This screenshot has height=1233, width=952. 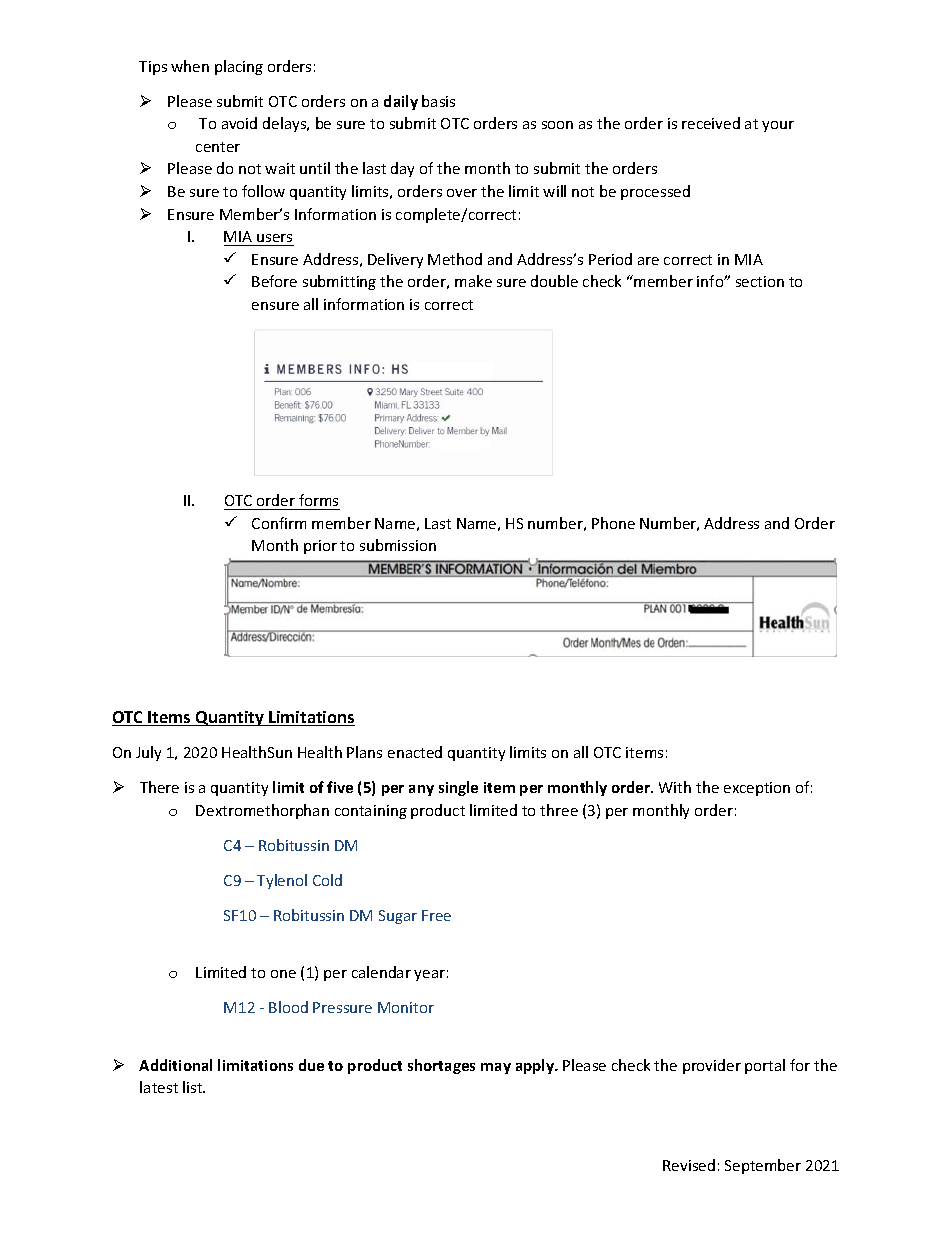 What do you see at coordinates (689, 1165) in the screenshot?
I see `Revised` at bounding box center [689, 1165].
